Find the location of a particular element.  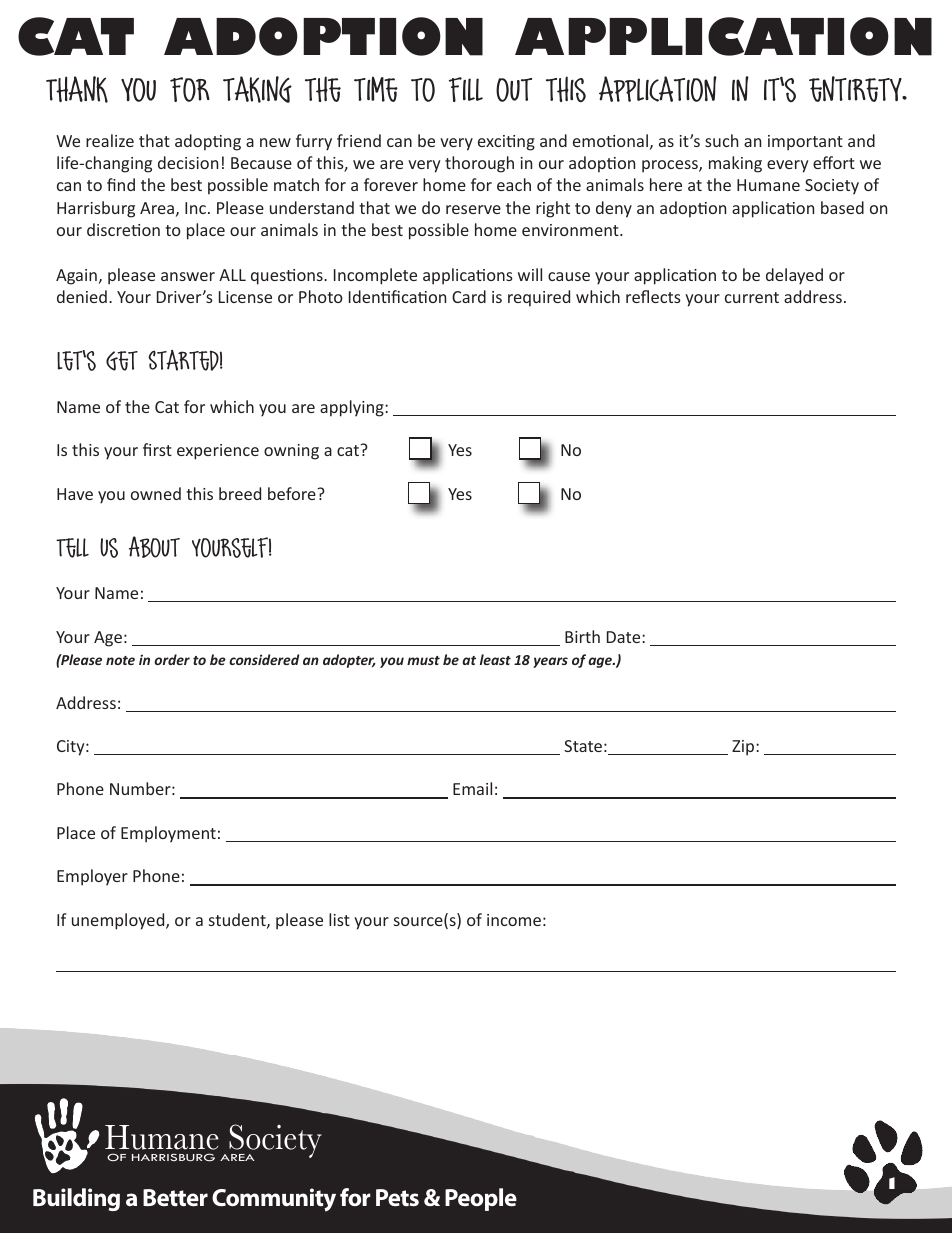

fill is located at coordinates (466, 89).
